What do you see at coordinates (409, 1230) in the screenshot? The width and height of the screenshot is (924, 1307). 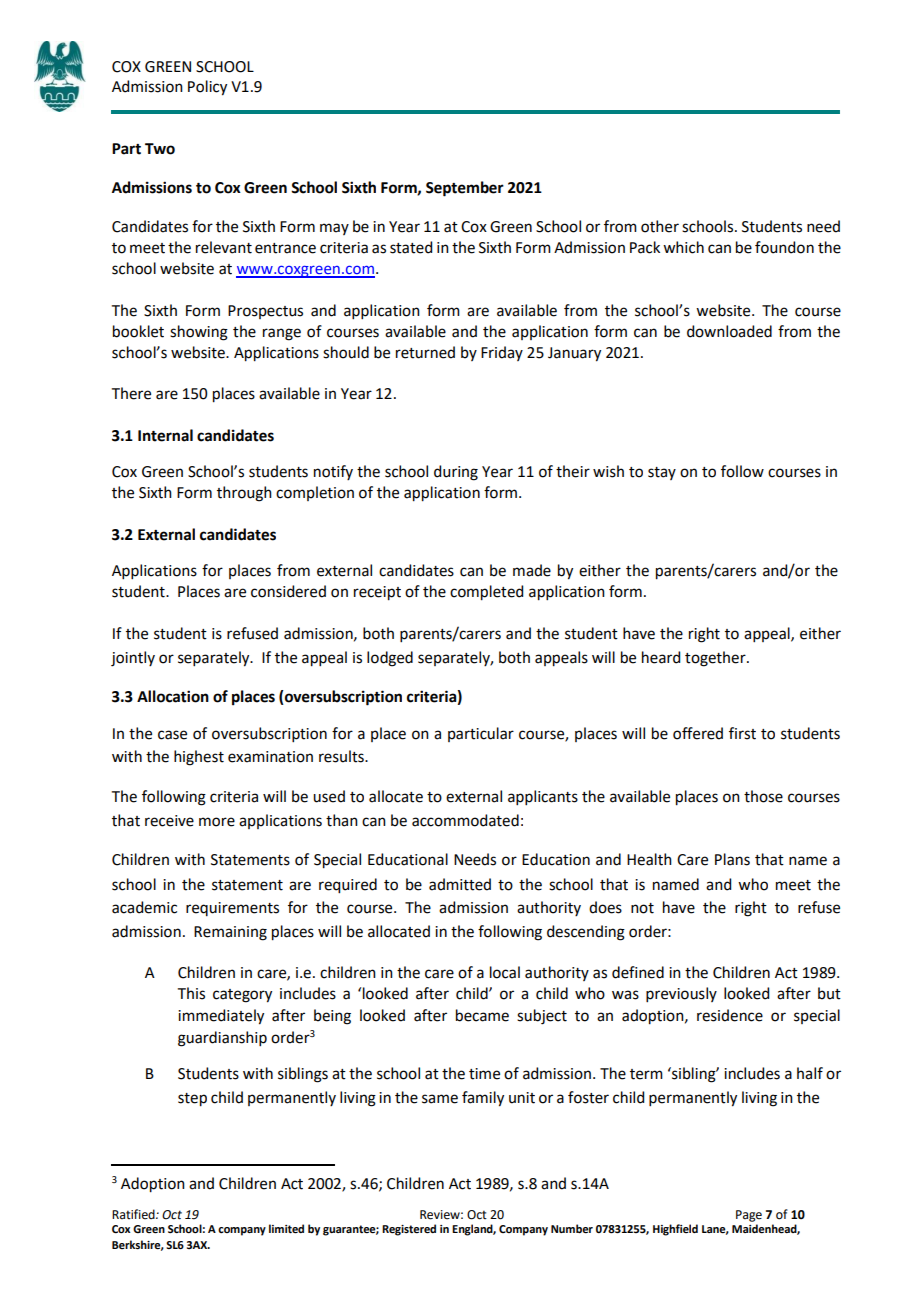 I see `Registered` at bounding box center [409, 1230].
